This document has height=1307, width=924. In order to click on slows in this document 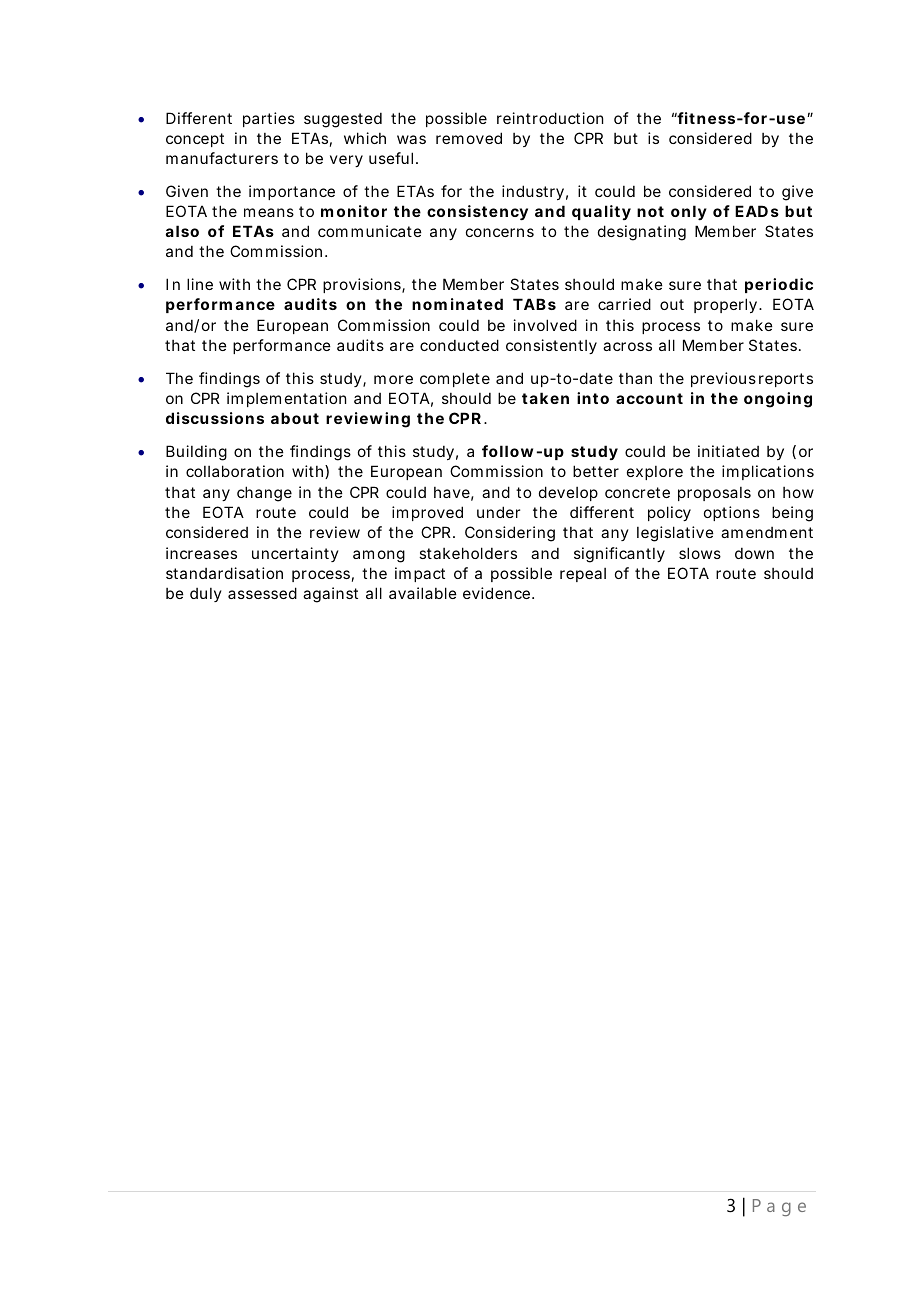, I will do `click(700, 553)`.
